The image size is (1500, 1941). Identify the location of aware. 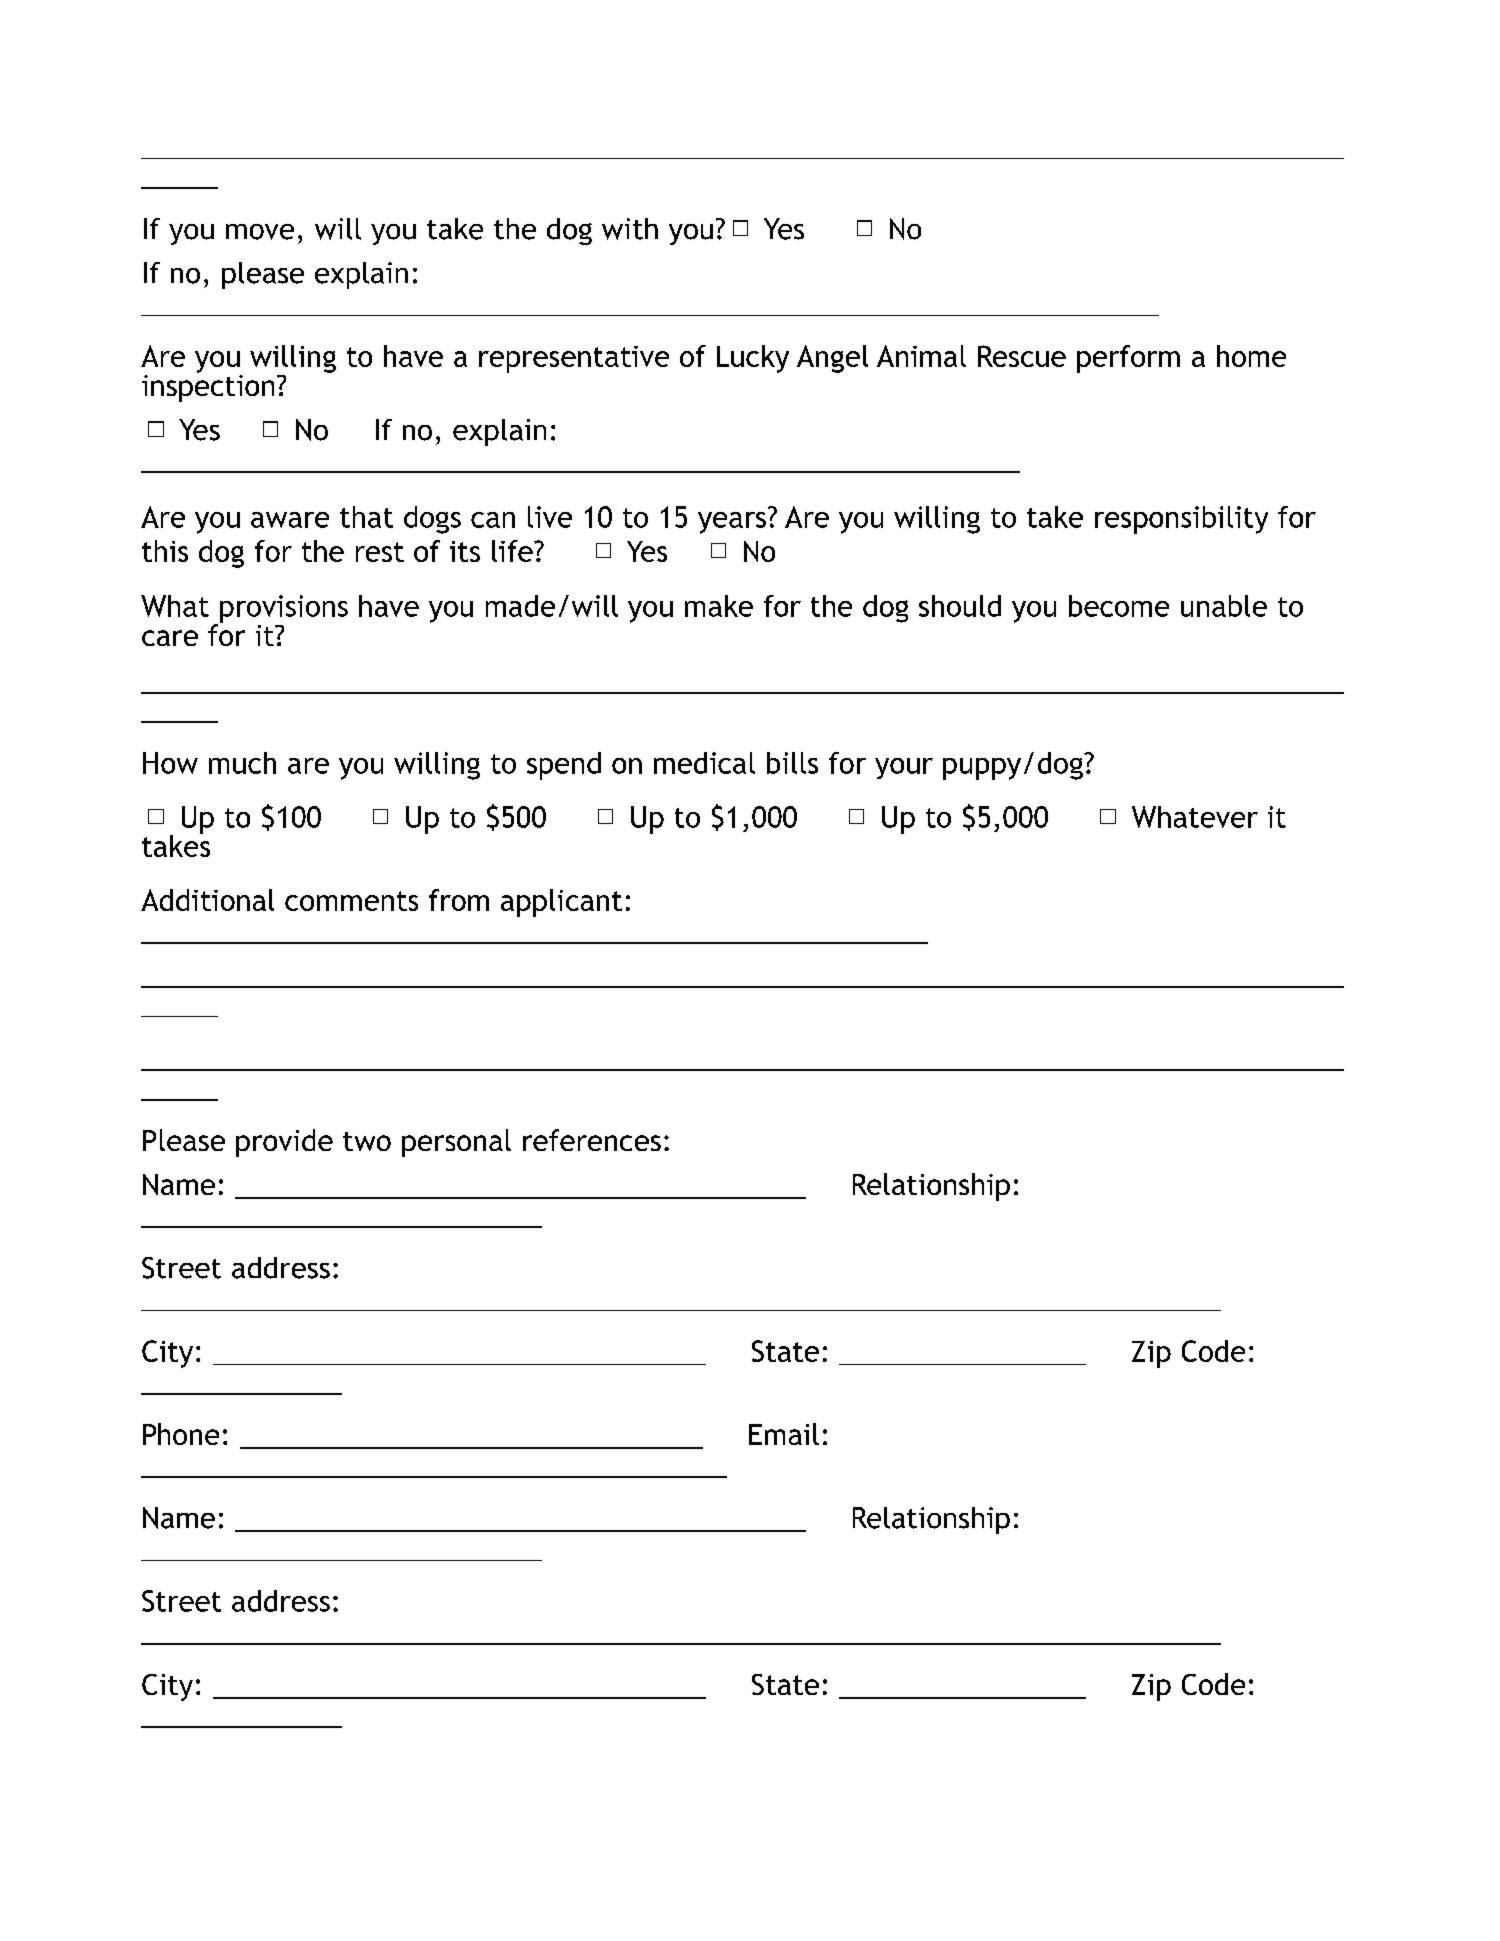
(290, 520).
